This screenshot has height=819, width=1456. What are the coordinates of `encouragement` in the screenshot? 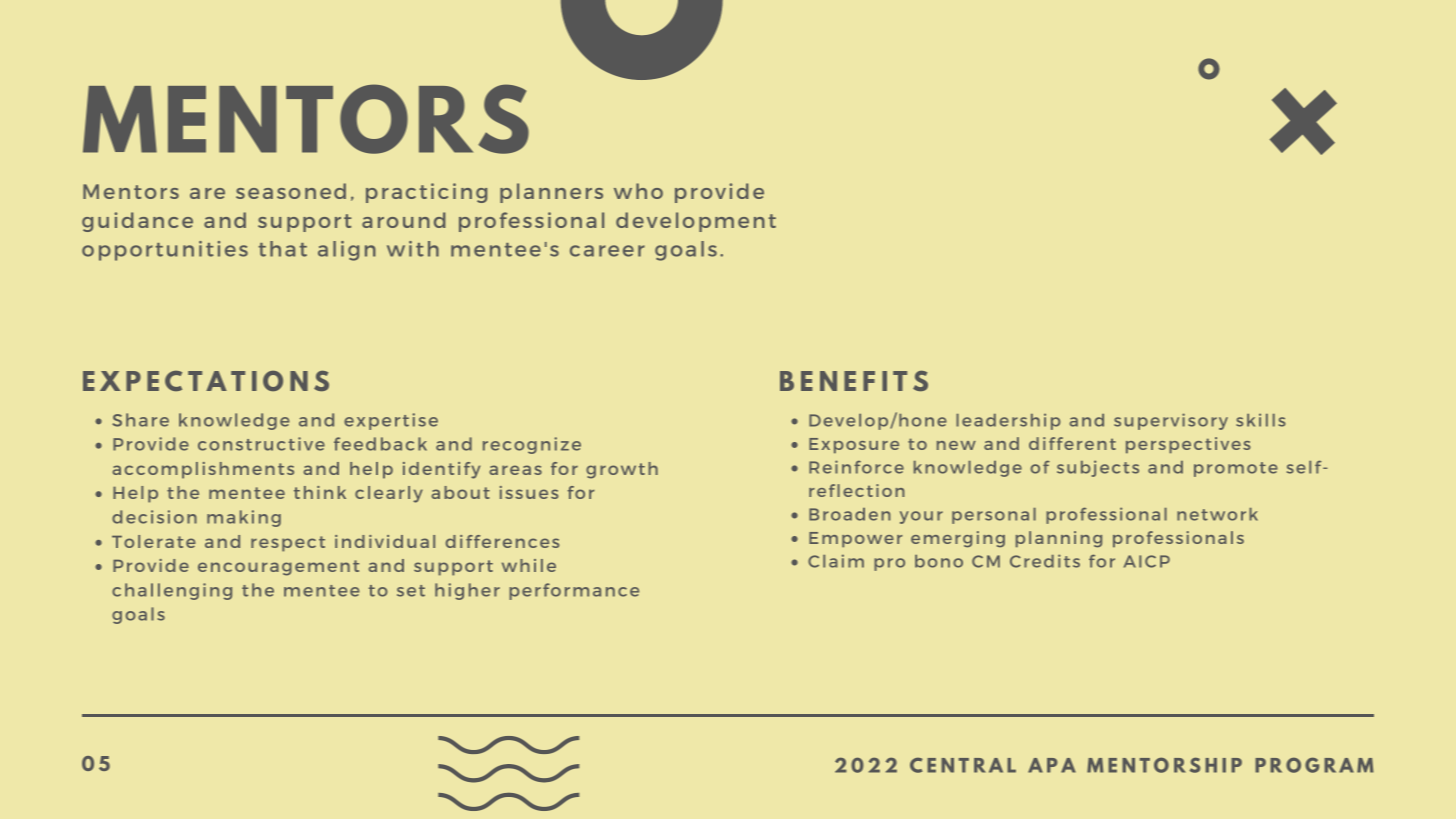 It's located at (278, 568).
